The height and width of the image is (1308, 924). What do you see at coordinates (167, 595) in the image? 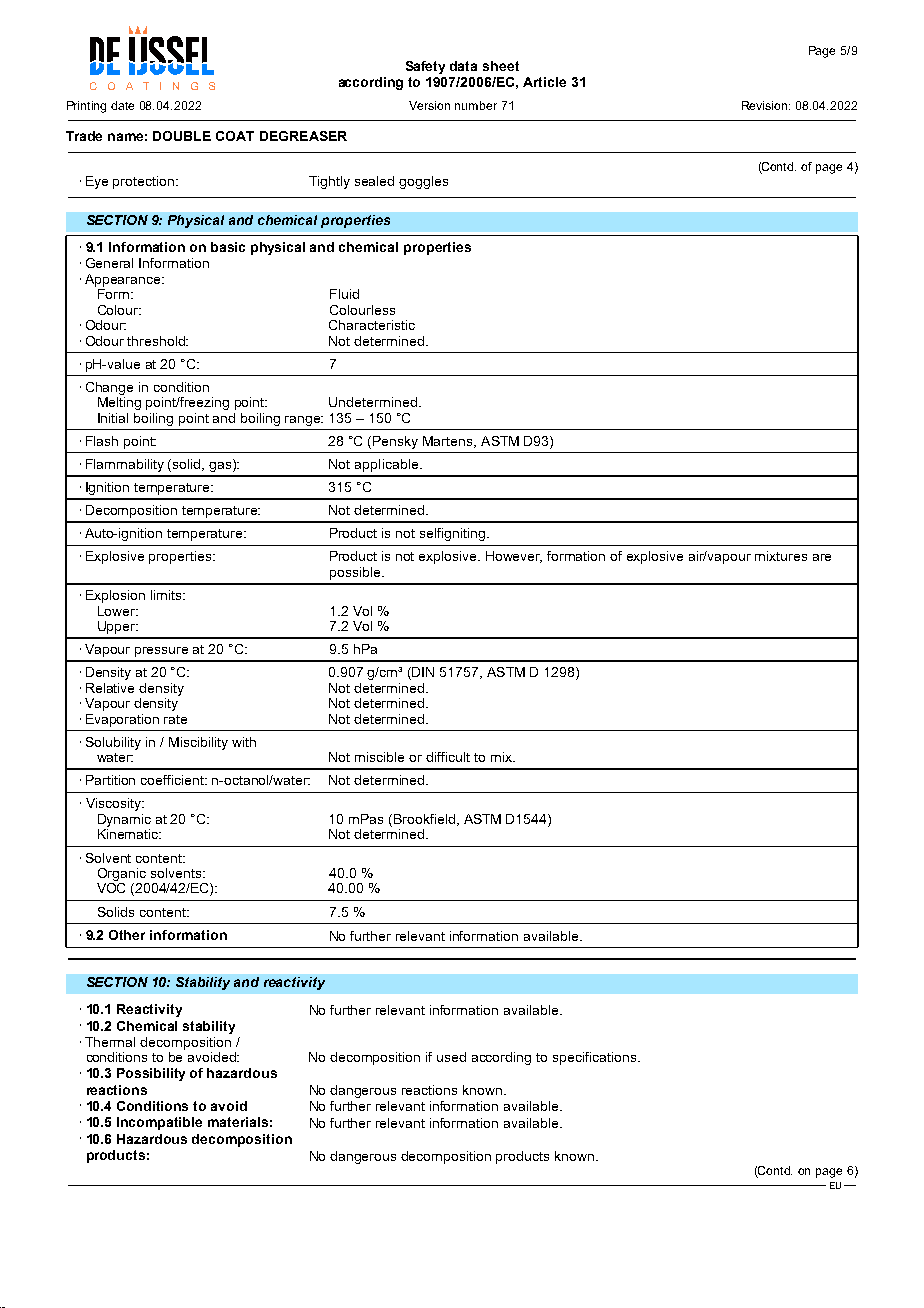
I see `limits` at bounding box center [167, 595].
